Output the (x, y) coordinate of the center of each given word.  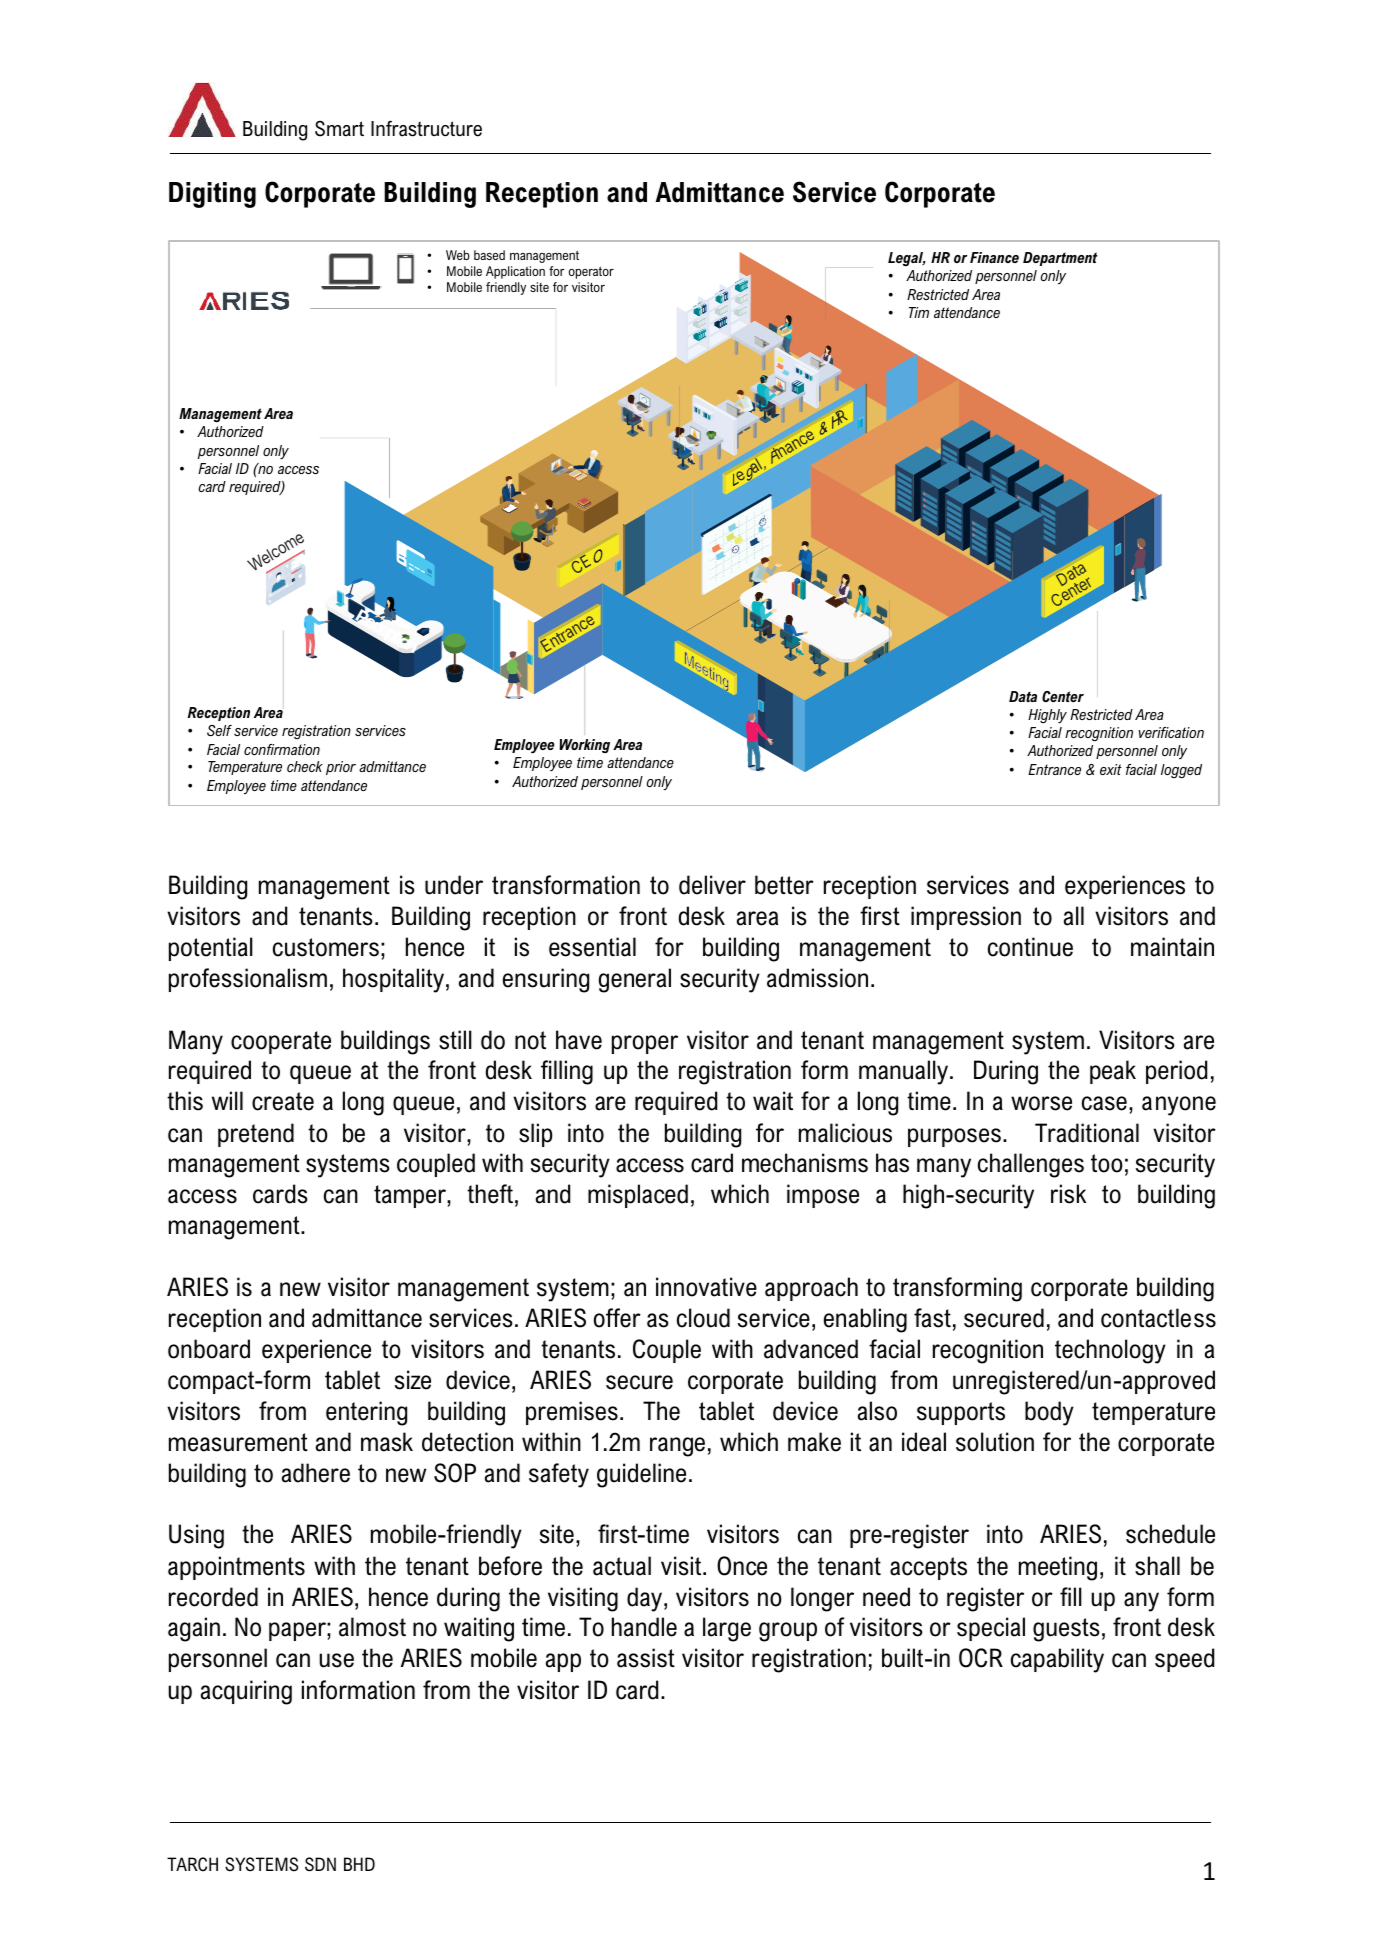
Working (584, 746)
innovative (706, 1287)
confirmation (282, 749)
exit (1111, 769)
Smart (339, 129)
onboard (209, 1349)
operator (591, 272)
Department (1060, 259)
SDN (320, 1864)
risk (1068, 1194)
